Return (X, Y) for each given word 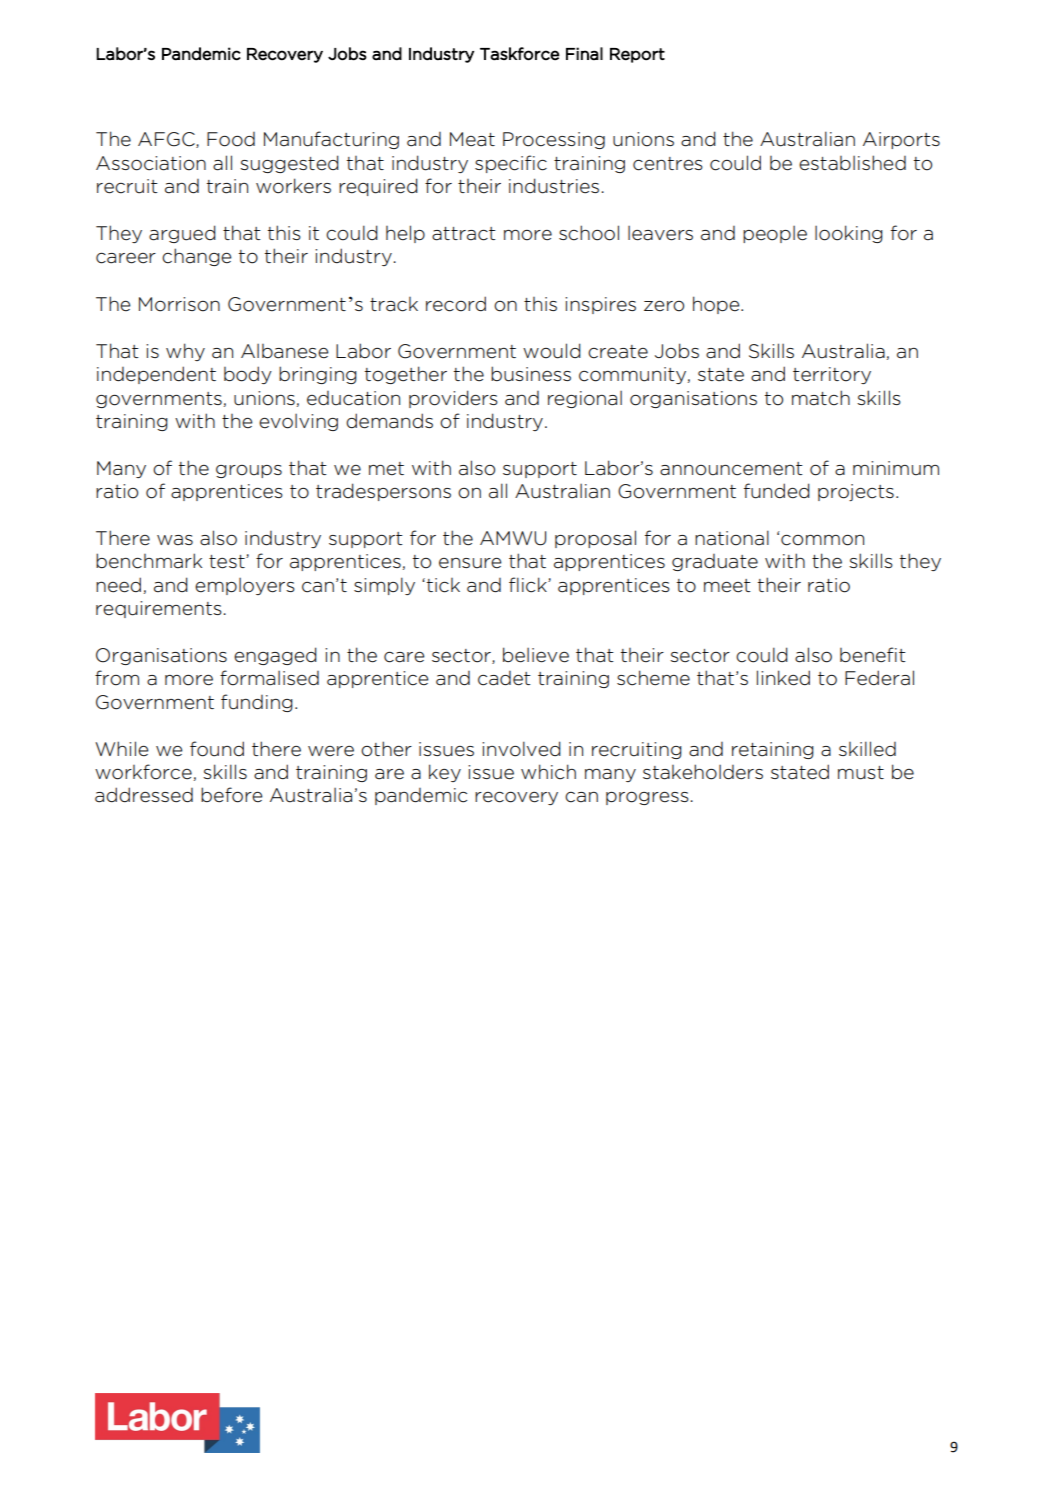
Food (231, 139)
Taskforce (519, 54)
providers (453, 399)
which (548, 772)
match (821, 398)
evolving (298, 422)
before (231, 795)
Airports (901, 140)
